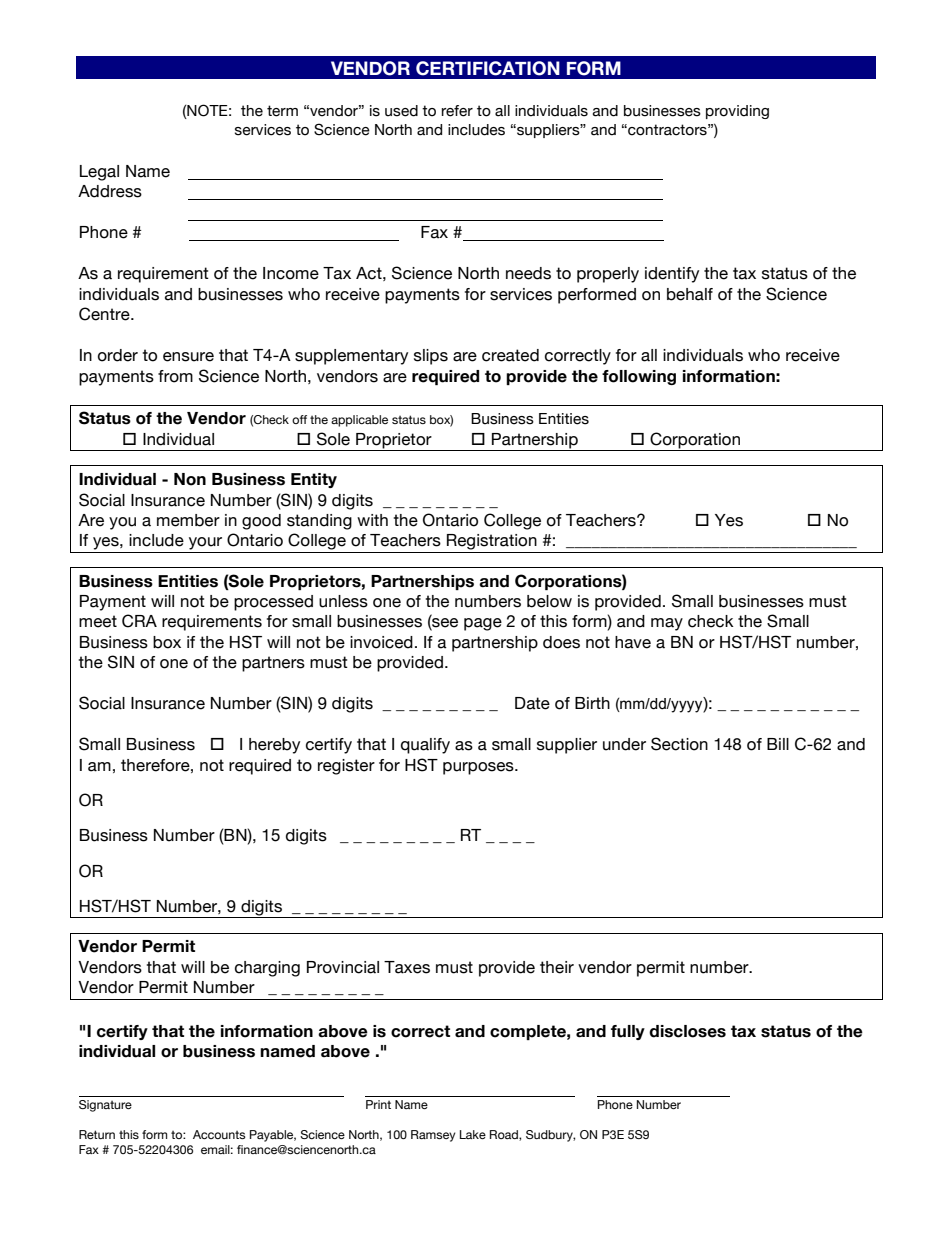 This screenshot has width=952, height=1233. What do you see at coordinates (687, 1031) in the screenshot?
I see `discloses` at bounding box center [687, 1031].
